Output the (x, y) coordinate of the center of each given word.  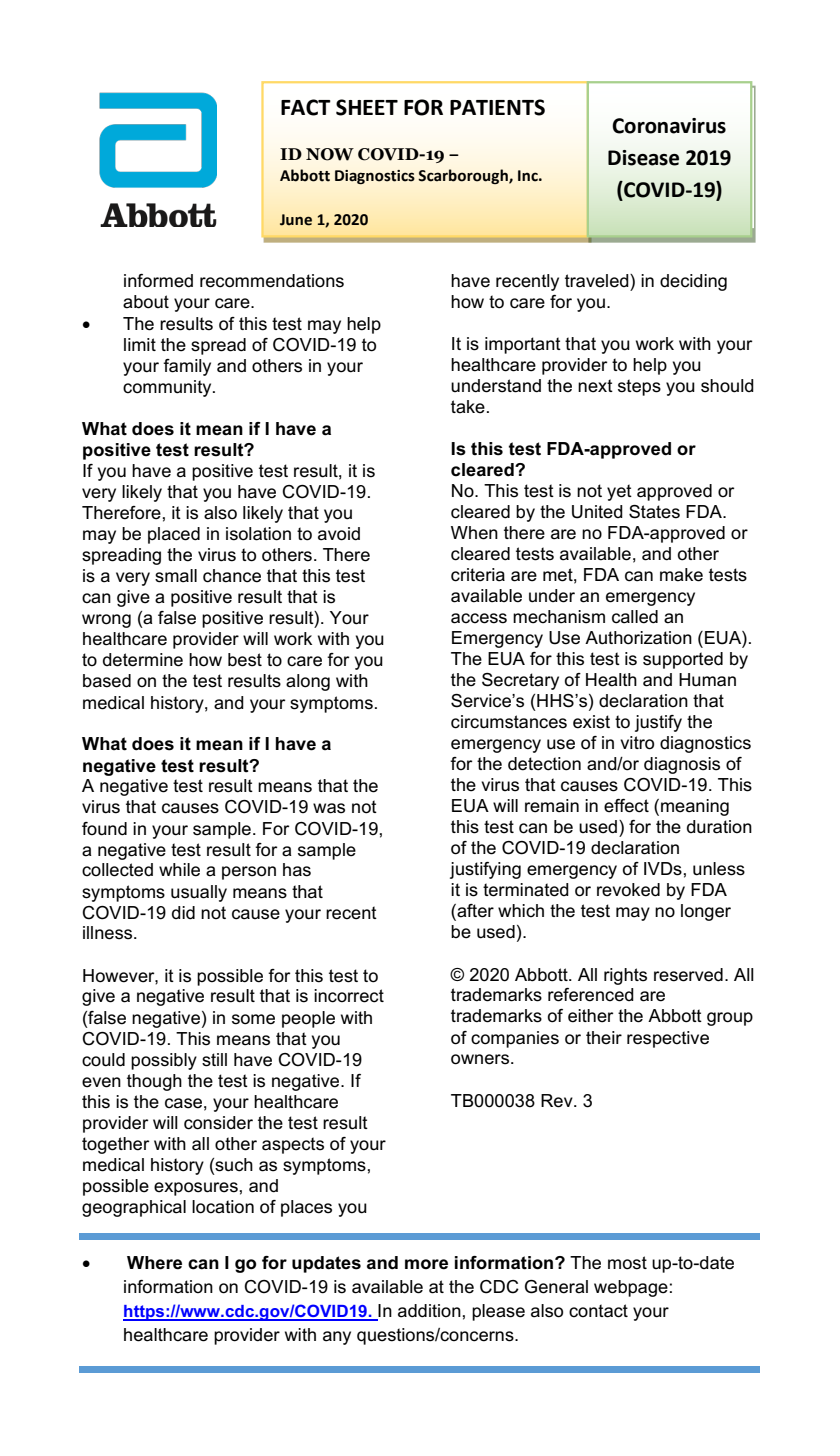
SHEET (367, 107)
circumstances (509, 722)
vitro (637, 743)
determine (143, 660)
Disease (643, 158)
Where (154, 1263)
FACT (306, 107)
